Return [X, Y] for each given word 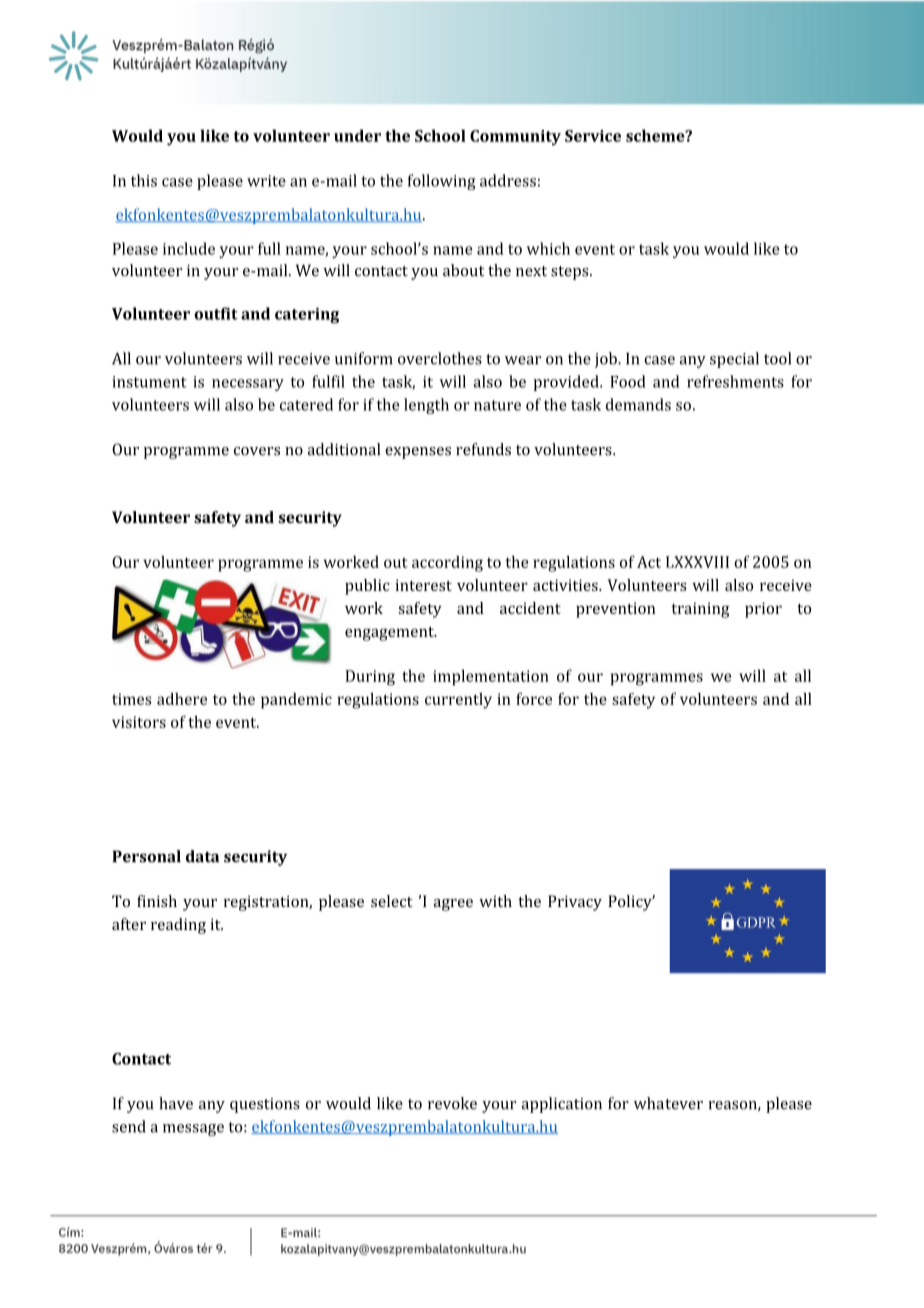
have [176, 1103]
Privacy [575, 903]
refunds [483, 449]
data [202, 856]
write [266, 181]
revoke [452, 1103]
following [442, 182]
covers [257, 451]
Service [593, 136]
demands [638, 404]
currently [458, 701]
